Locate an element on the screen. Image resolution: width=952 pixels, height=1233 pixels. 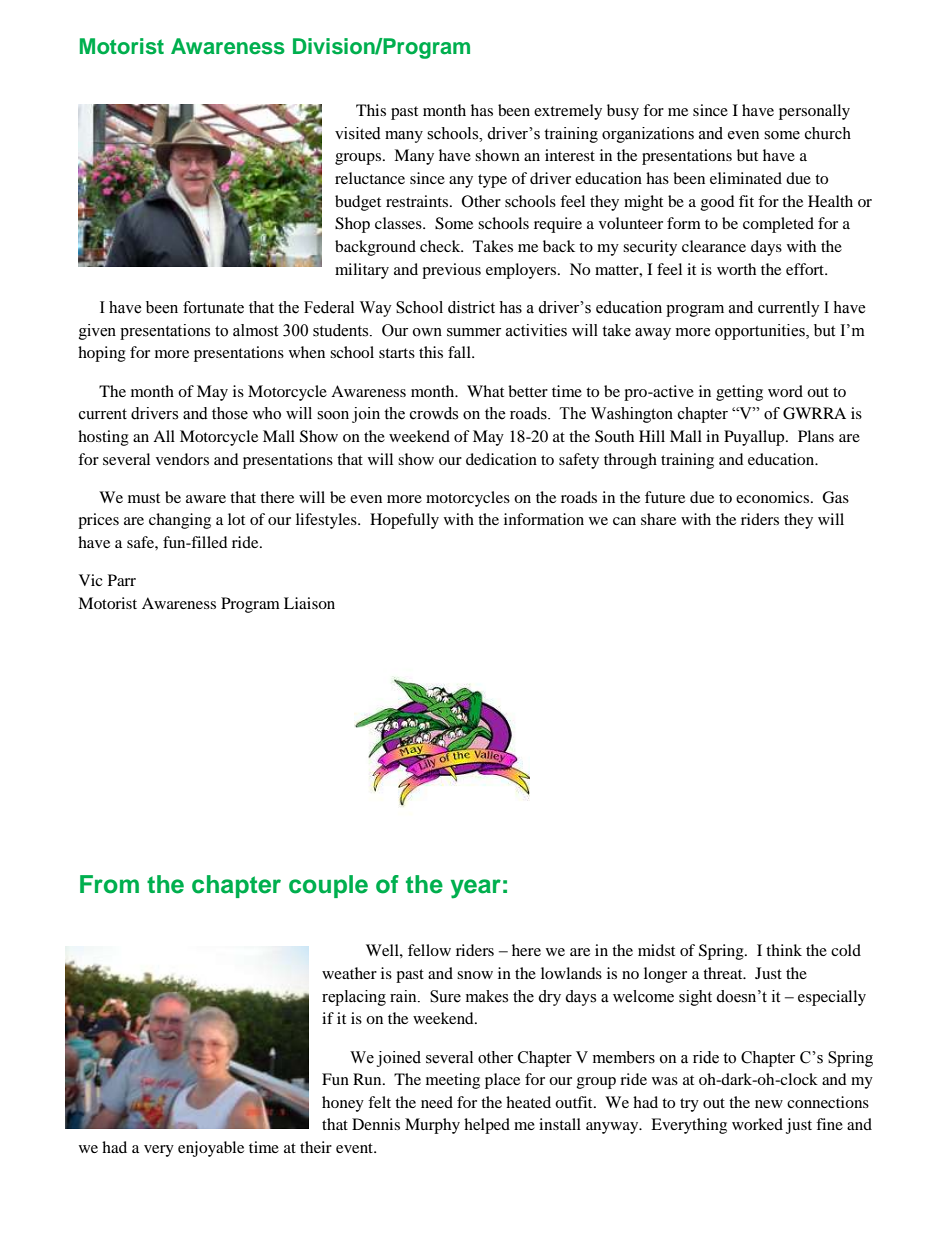
visited is located at coordinates (358, 133).
